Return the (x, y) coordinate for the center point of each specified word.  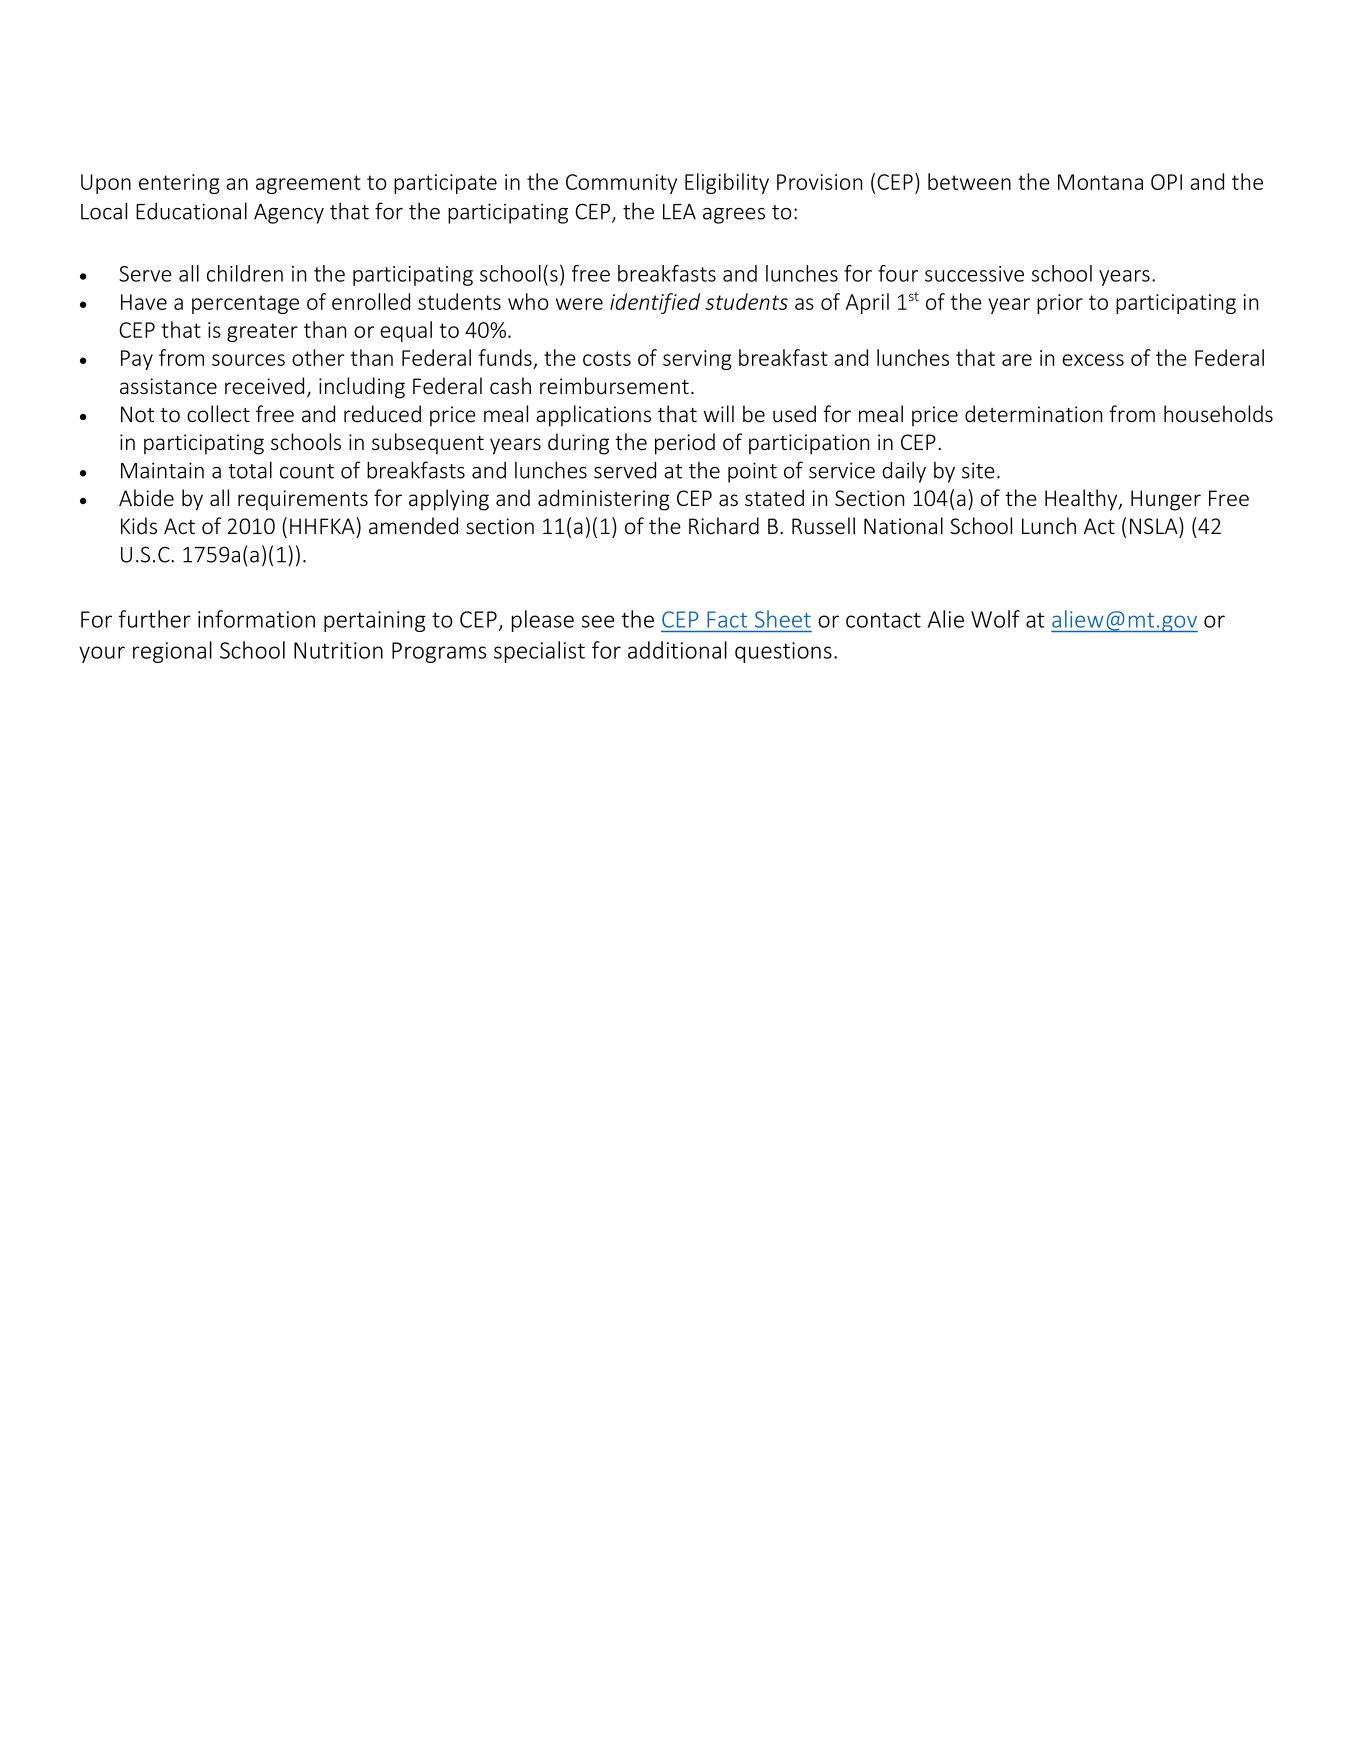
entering (179, 184)
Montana (1100, 182)
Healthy (1082, 500)
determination (1033, 413)
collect (218, 414)
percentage (245, 304)
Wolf (995, 619)
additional (677, 650)
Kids (139, 526)
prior (1060, 304)
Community (621, 184)
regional (172, 652)
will (719, 413)
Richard (724, 525)
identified (655, 303)
